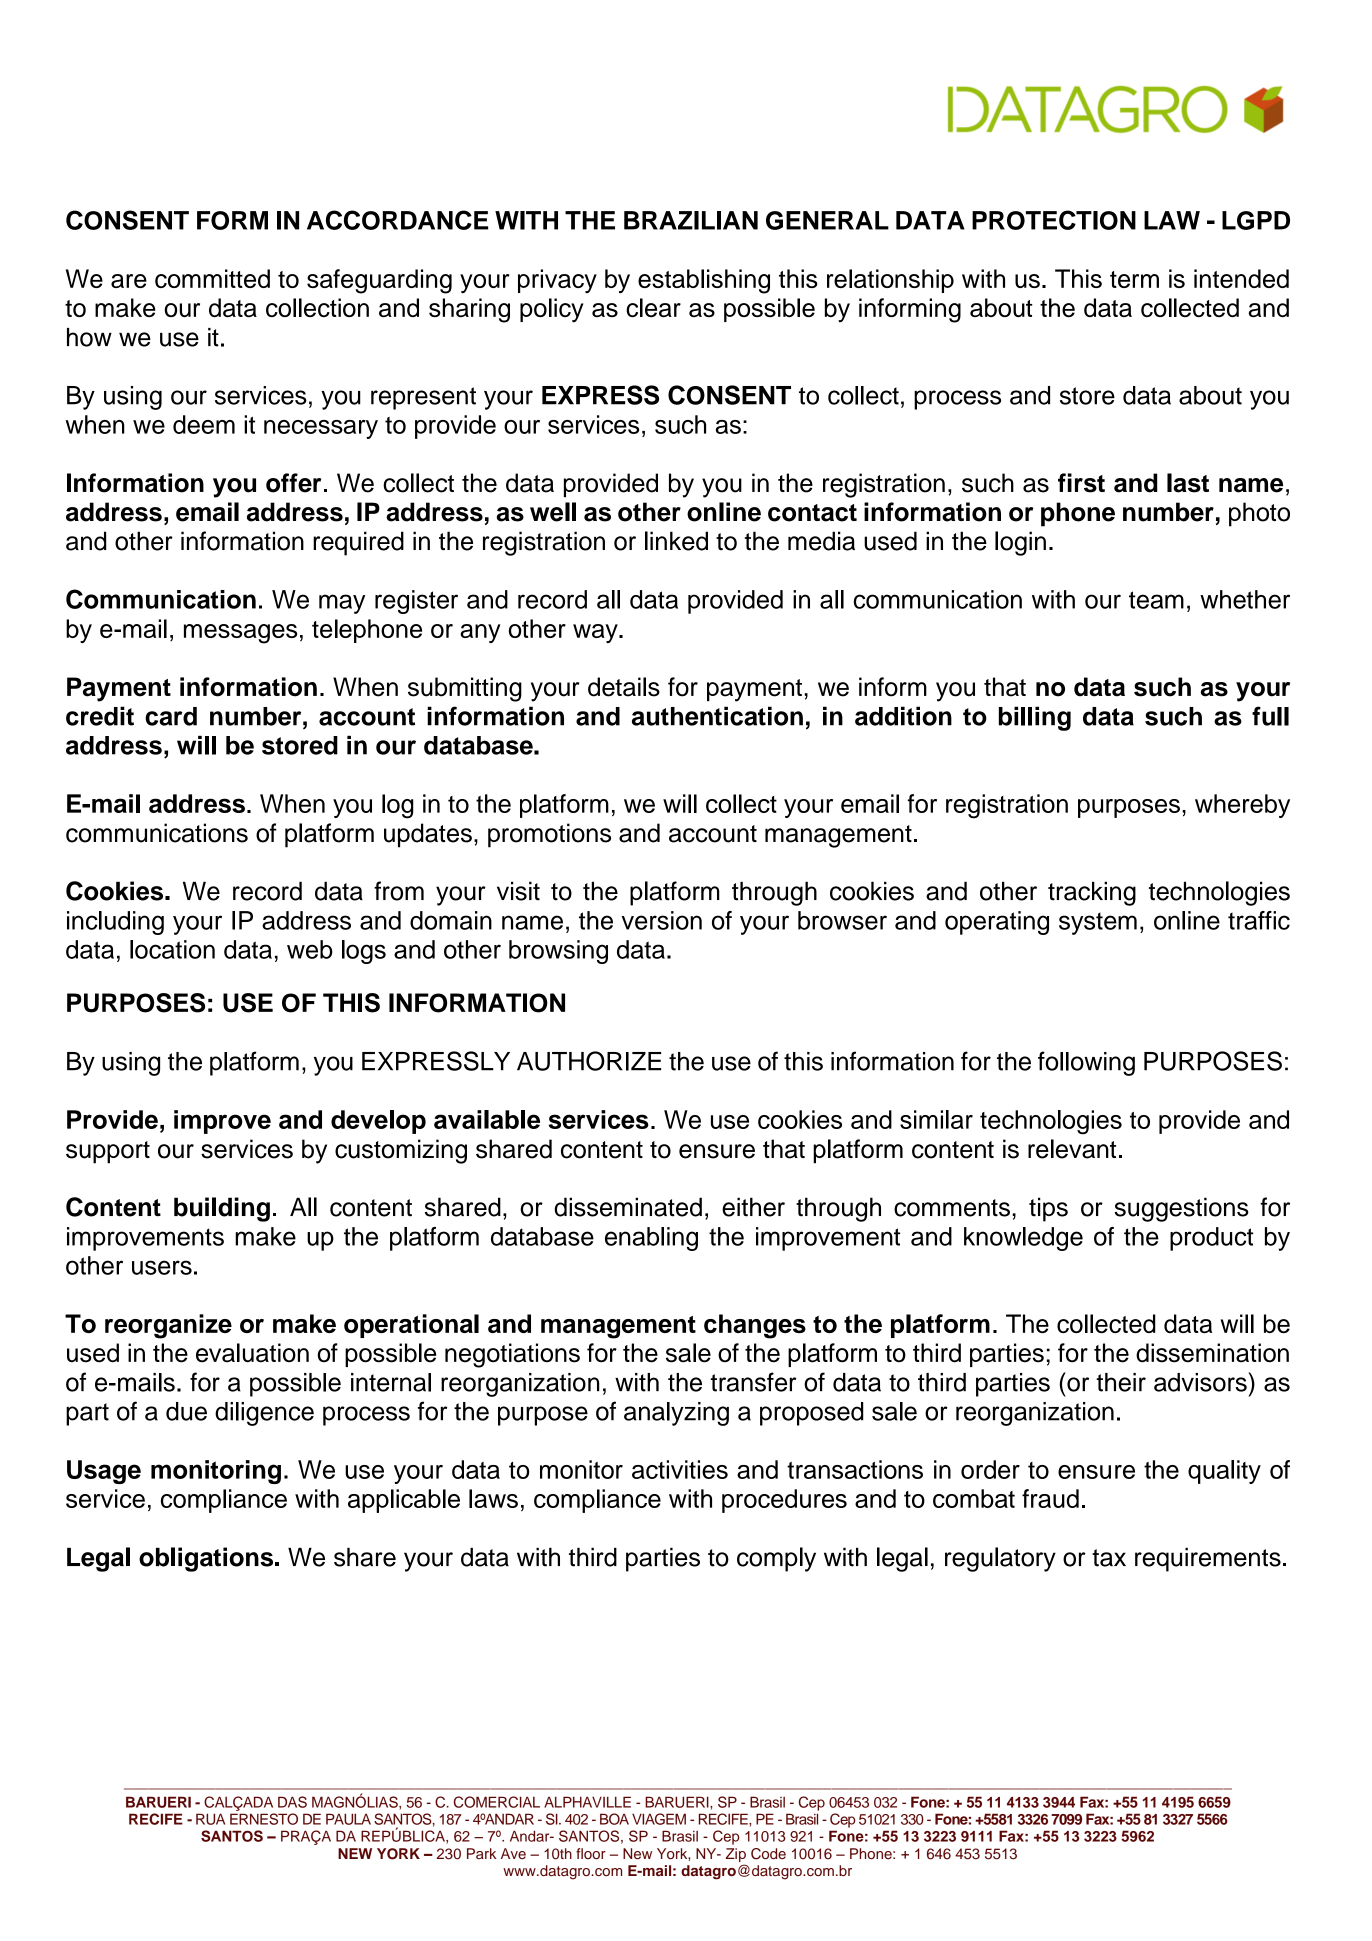  I want to click on team, so click(1156, 600).
